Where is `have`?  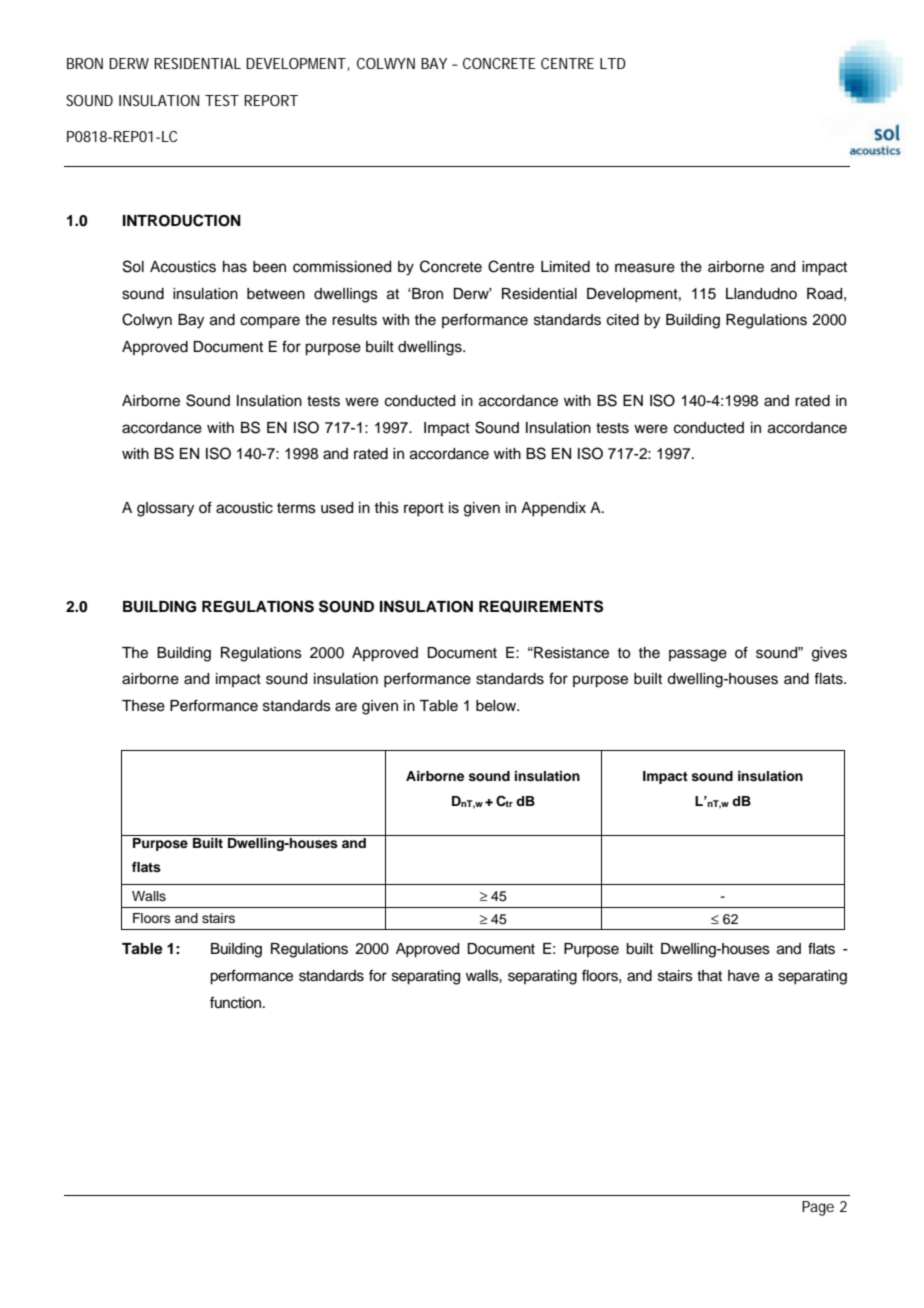 have is located at coordinates (744, 976).
